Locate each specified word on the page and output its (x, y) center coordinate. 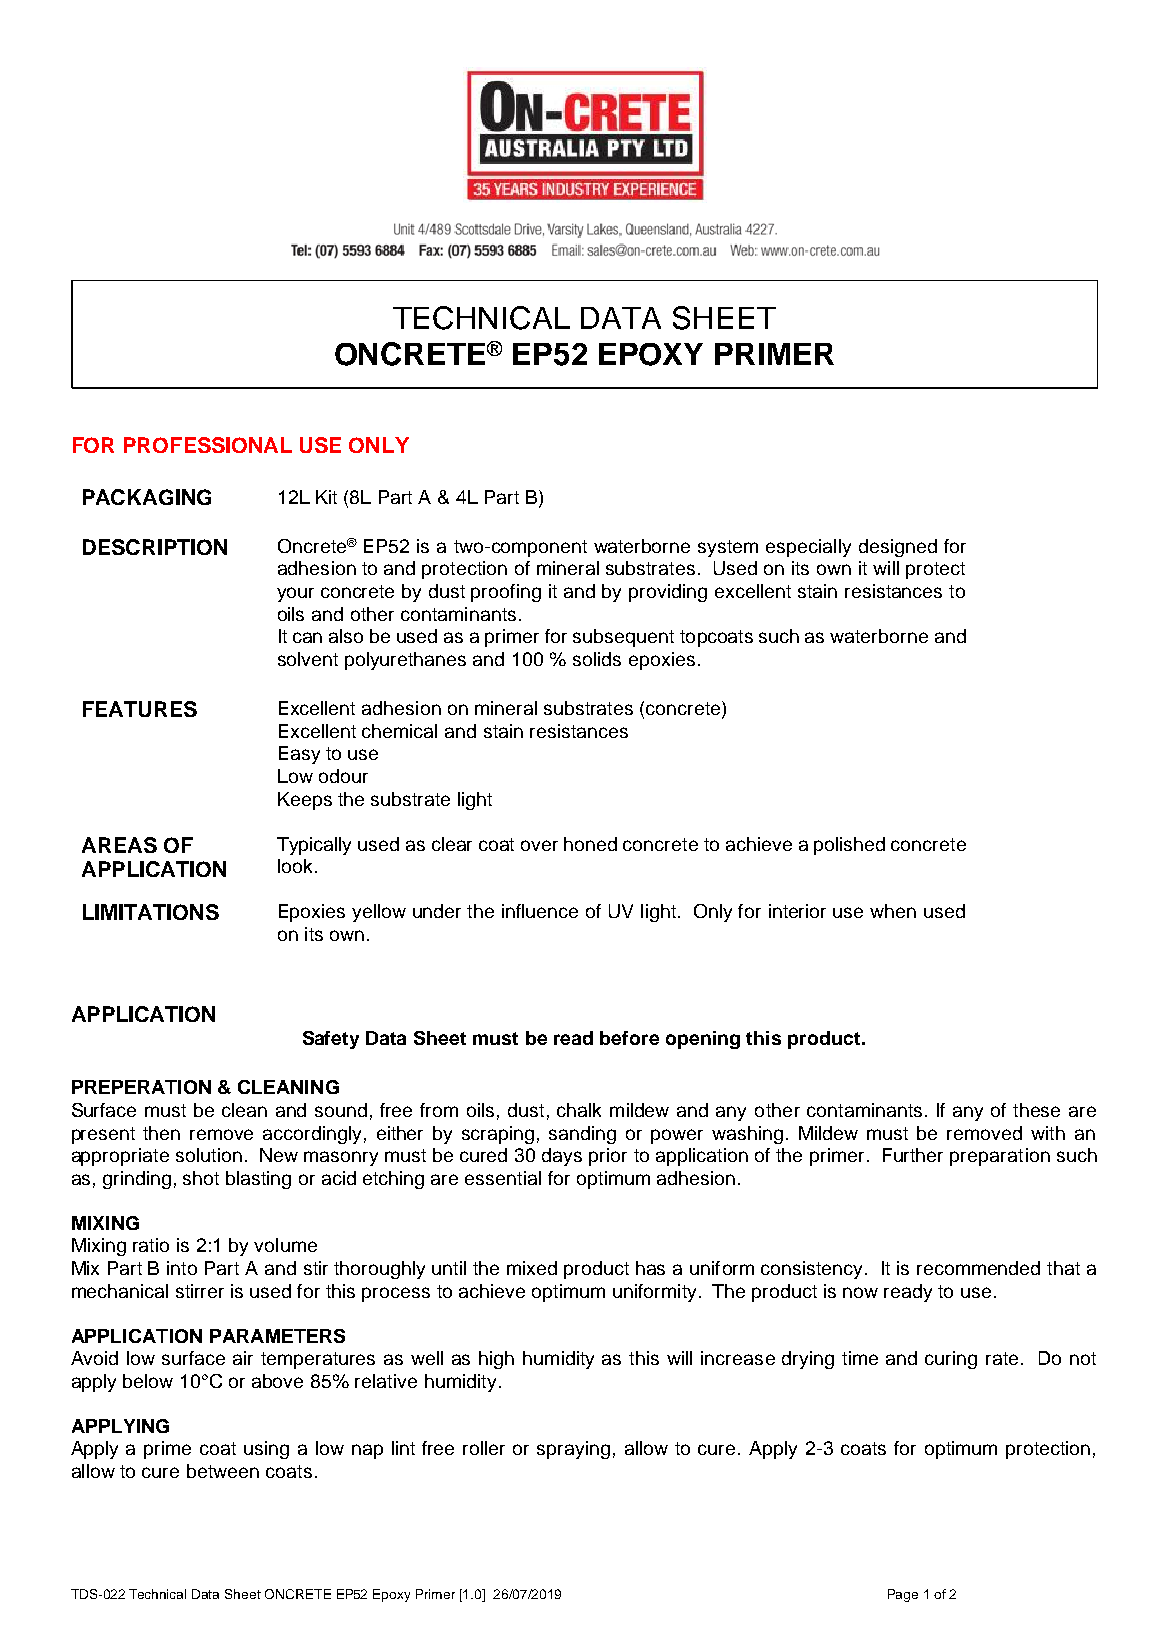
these (1036, 1110)
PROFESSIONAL (208, 445)
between (223, 1471)
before (629, 1038)
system (728, 548)
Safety (331, 1040)
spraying (573, 1450)
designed (898, 548)
